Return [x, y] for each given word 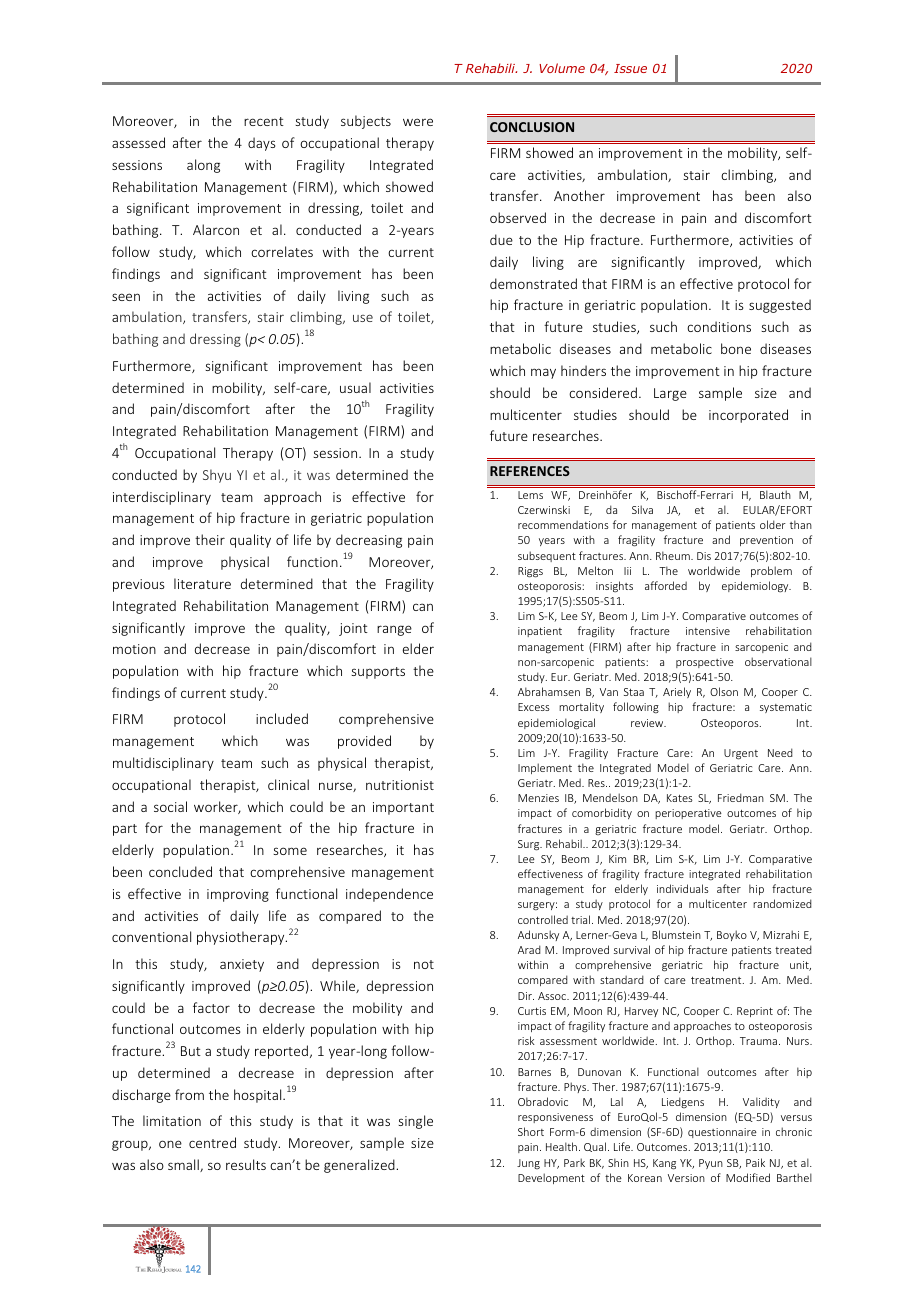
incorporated [748, 416]
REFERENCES [530, 471]
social [170, 806]
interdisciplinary [162, 498]
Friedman [741, 797]
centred [212, 1142]
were [418, 122]
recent [264, 121]
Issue [630, 68]
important [403, 808]
